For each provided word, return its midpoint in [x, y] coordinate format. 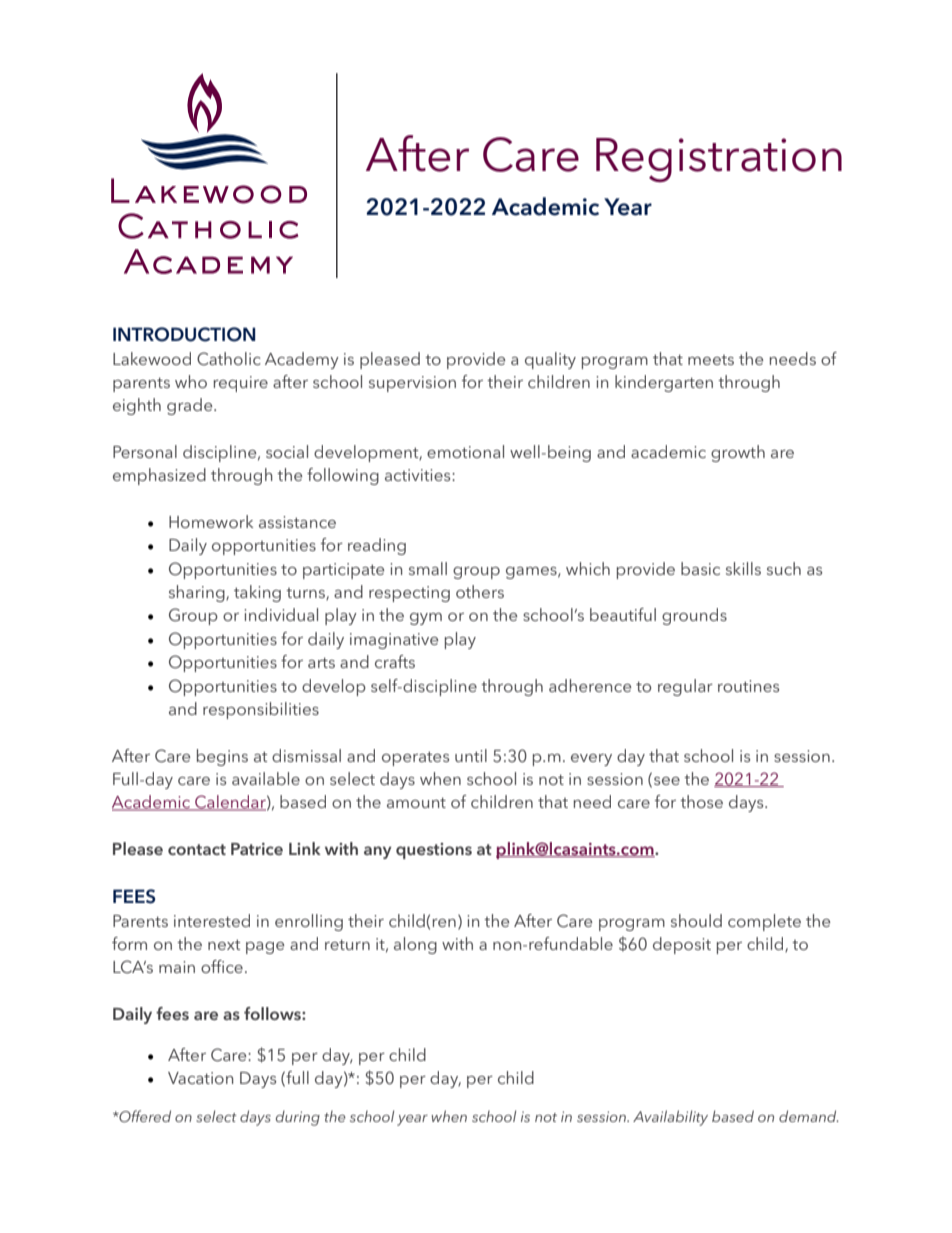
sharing [198, 593]
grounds [694, 616]
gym [426, 619]
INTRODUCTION [184, 334]
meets [711, 360]
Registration [719, 160]
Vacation [200, 1078]
